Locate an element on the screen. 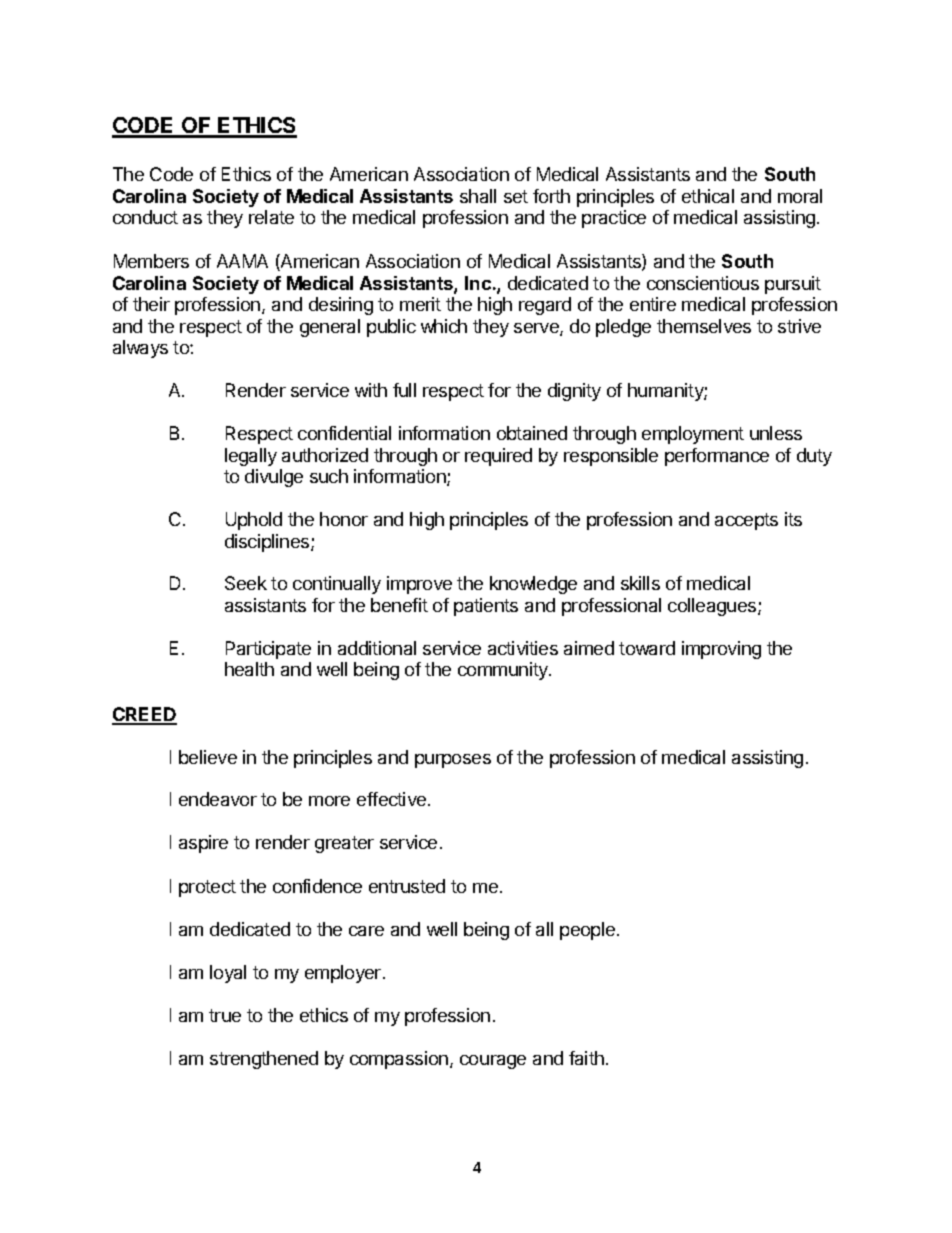 The image size is (952, 1233). true is located at coordinates (225, 1015).
